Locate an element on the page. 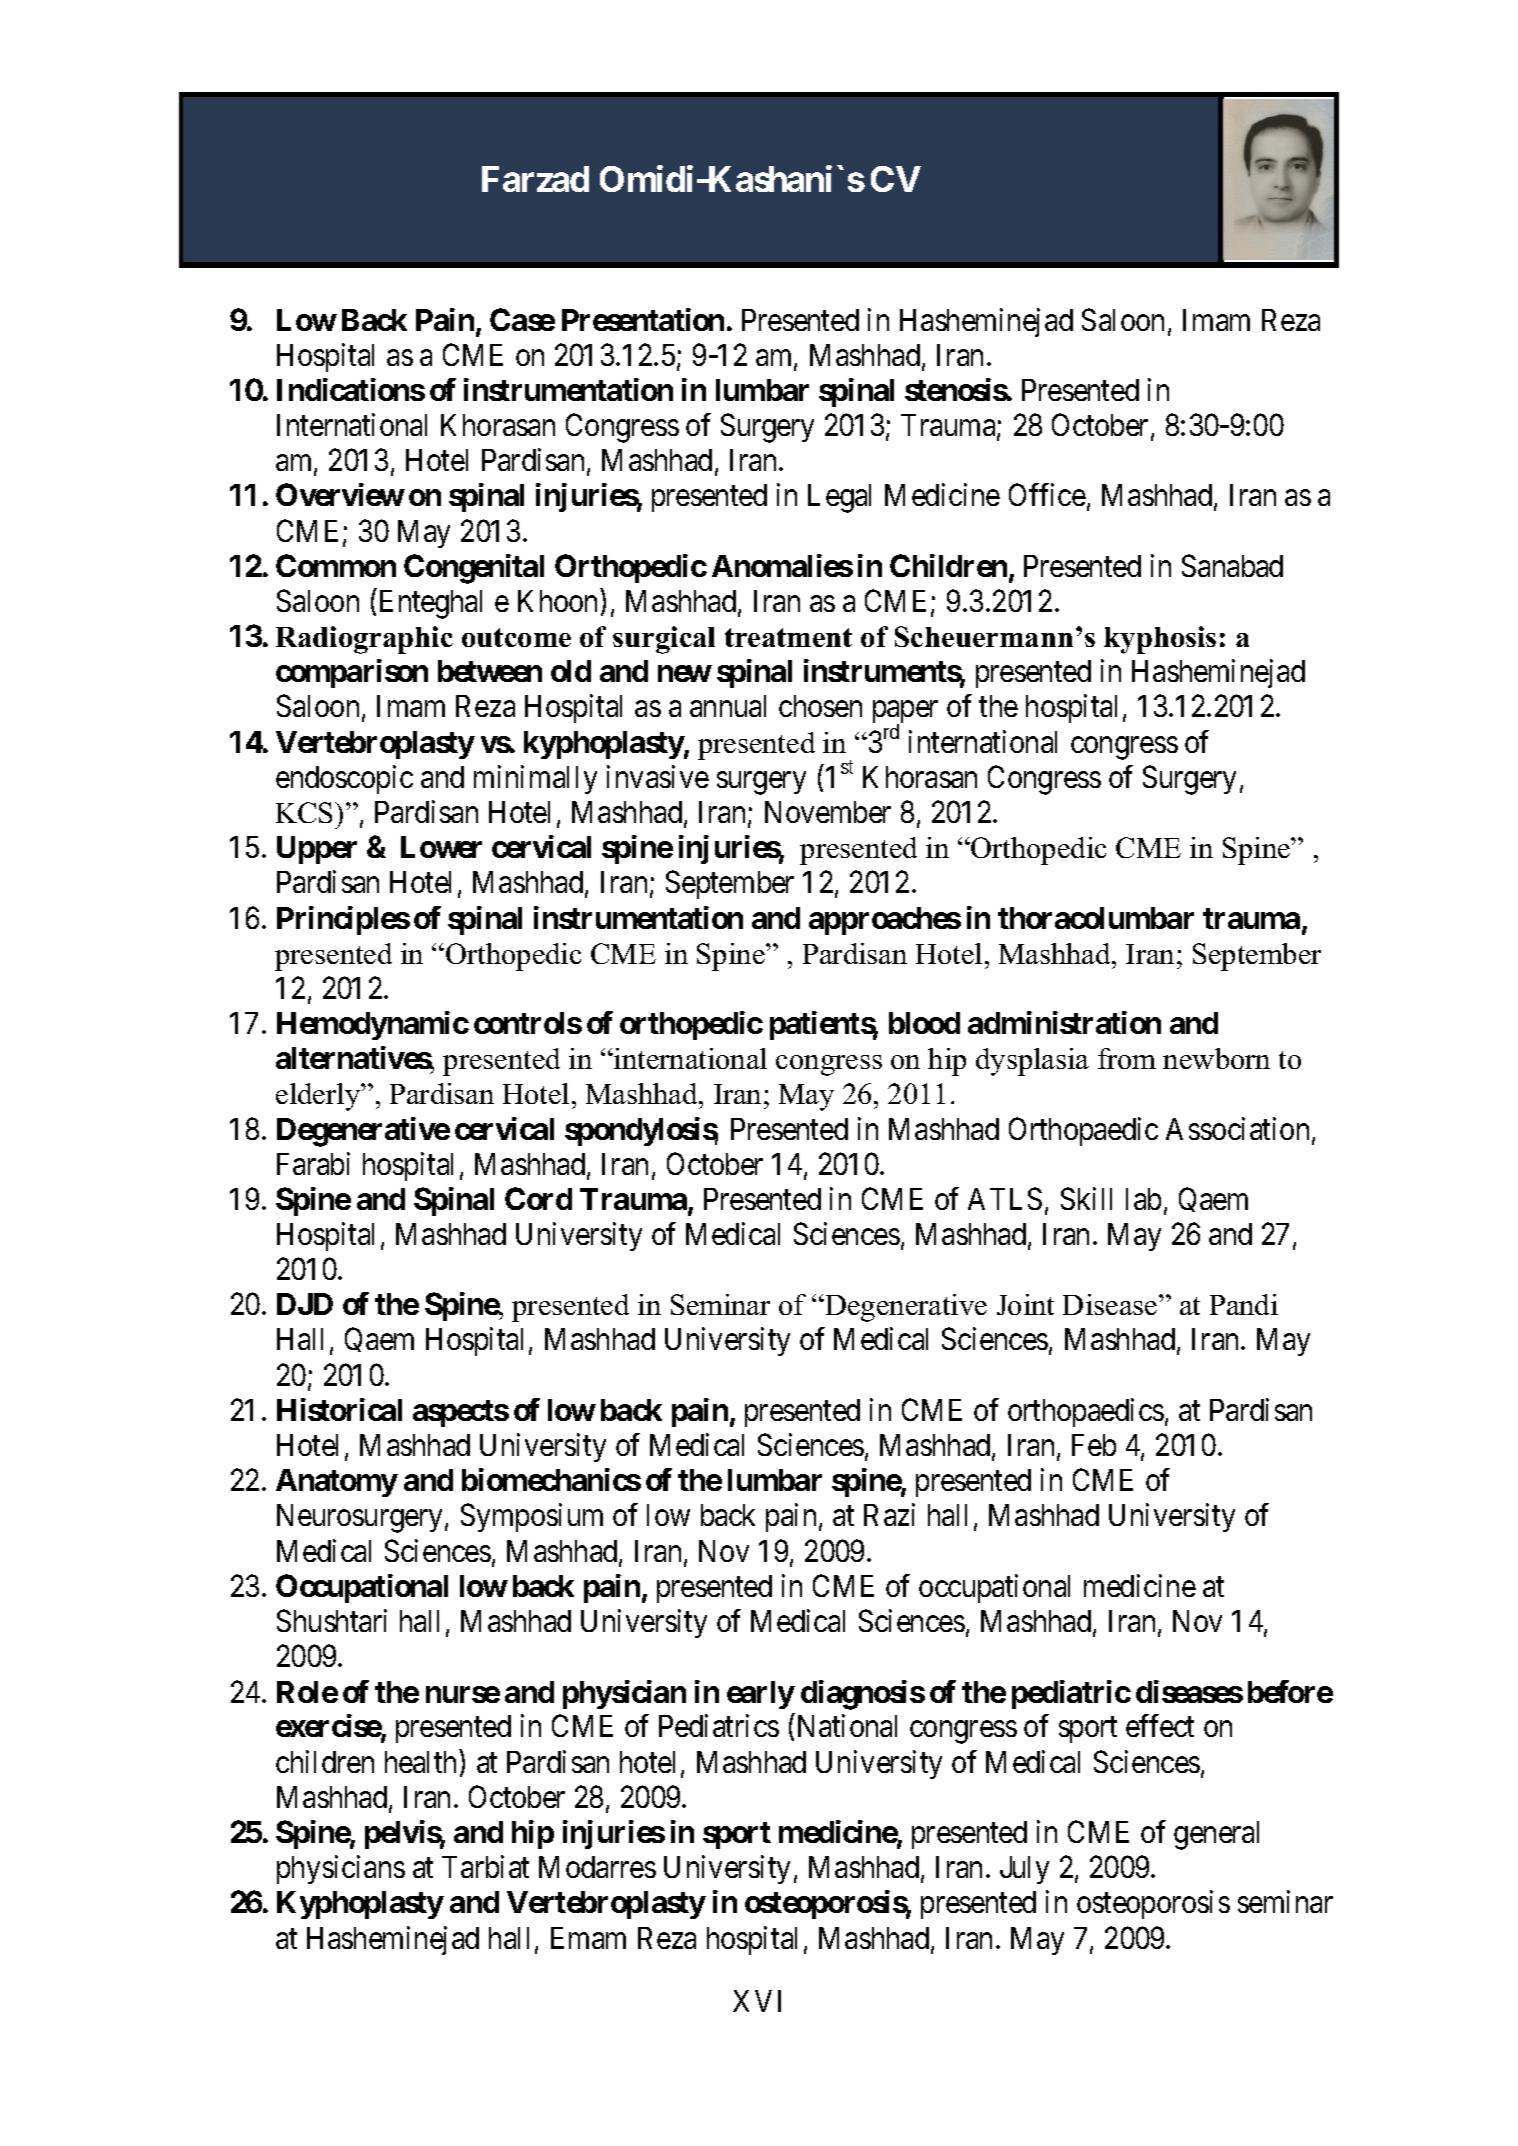  health is located at coordinates (420, 1762).
